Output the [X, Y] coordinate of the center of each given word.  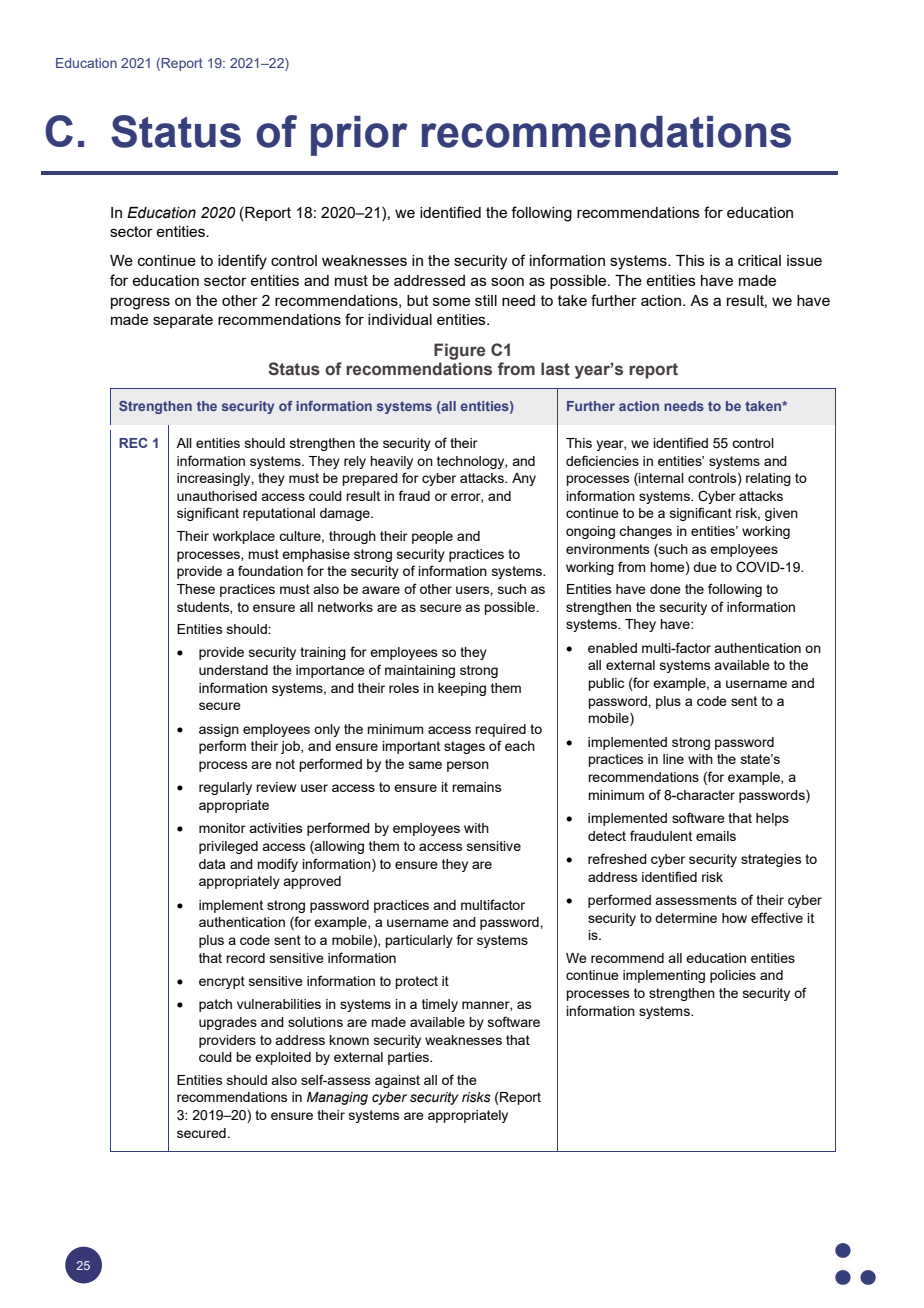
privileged [228, 847]
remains [477, 787]
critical [759, 260]
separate [183, 321]
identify [242, 262]
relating [768, 479]
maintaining [420, 671]
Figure [459, 351]
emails [716, 836]
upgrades [228, 1023]
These [196, 589]
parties [409, 1058]
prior [359, 136]
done [665, 589]
